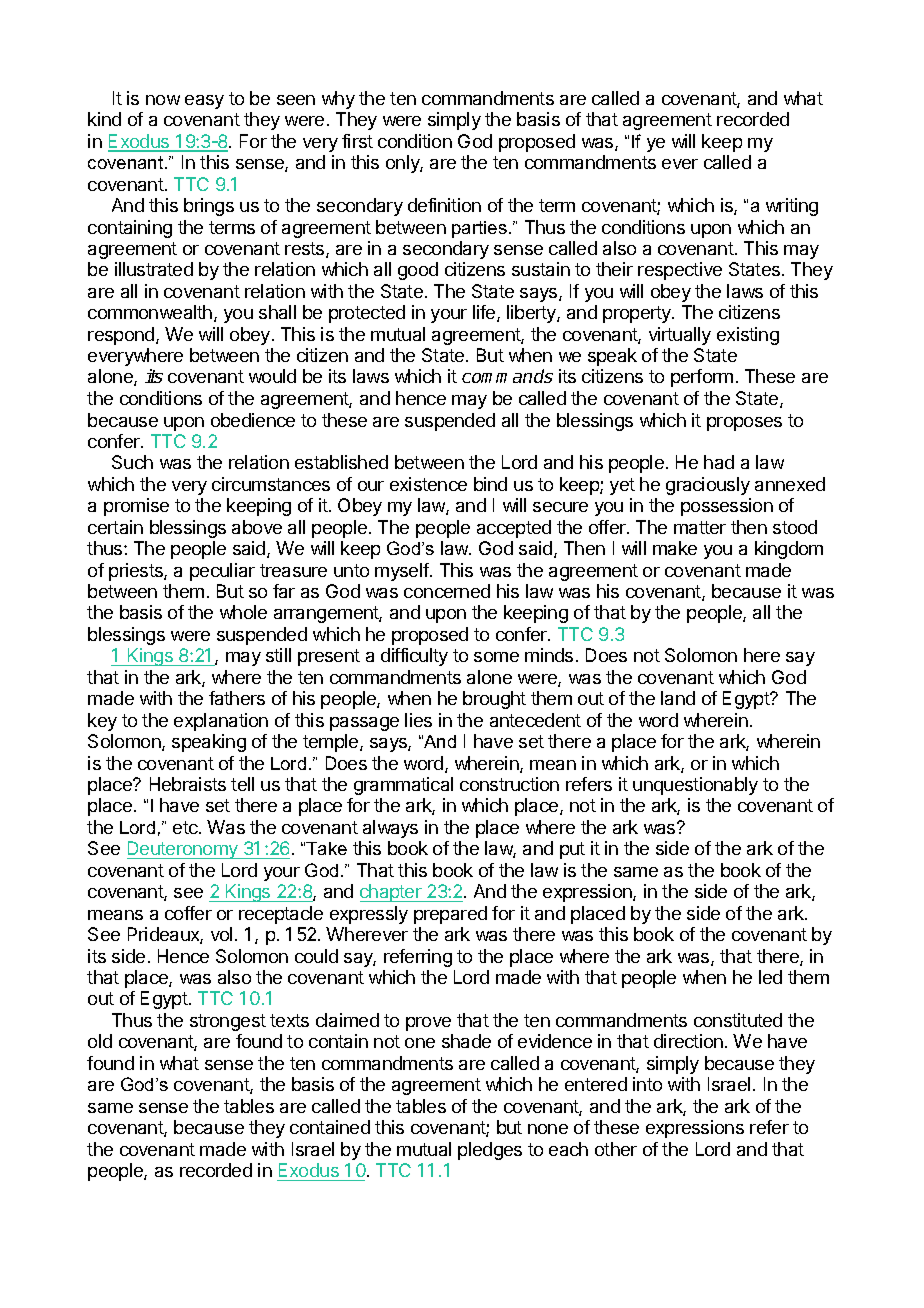 Image resolution: width=924 pixels, height=1308 pixels. What do you see at coordinates (204, 102) in the document?
I see `easy` at bounding box center [204, 102].
